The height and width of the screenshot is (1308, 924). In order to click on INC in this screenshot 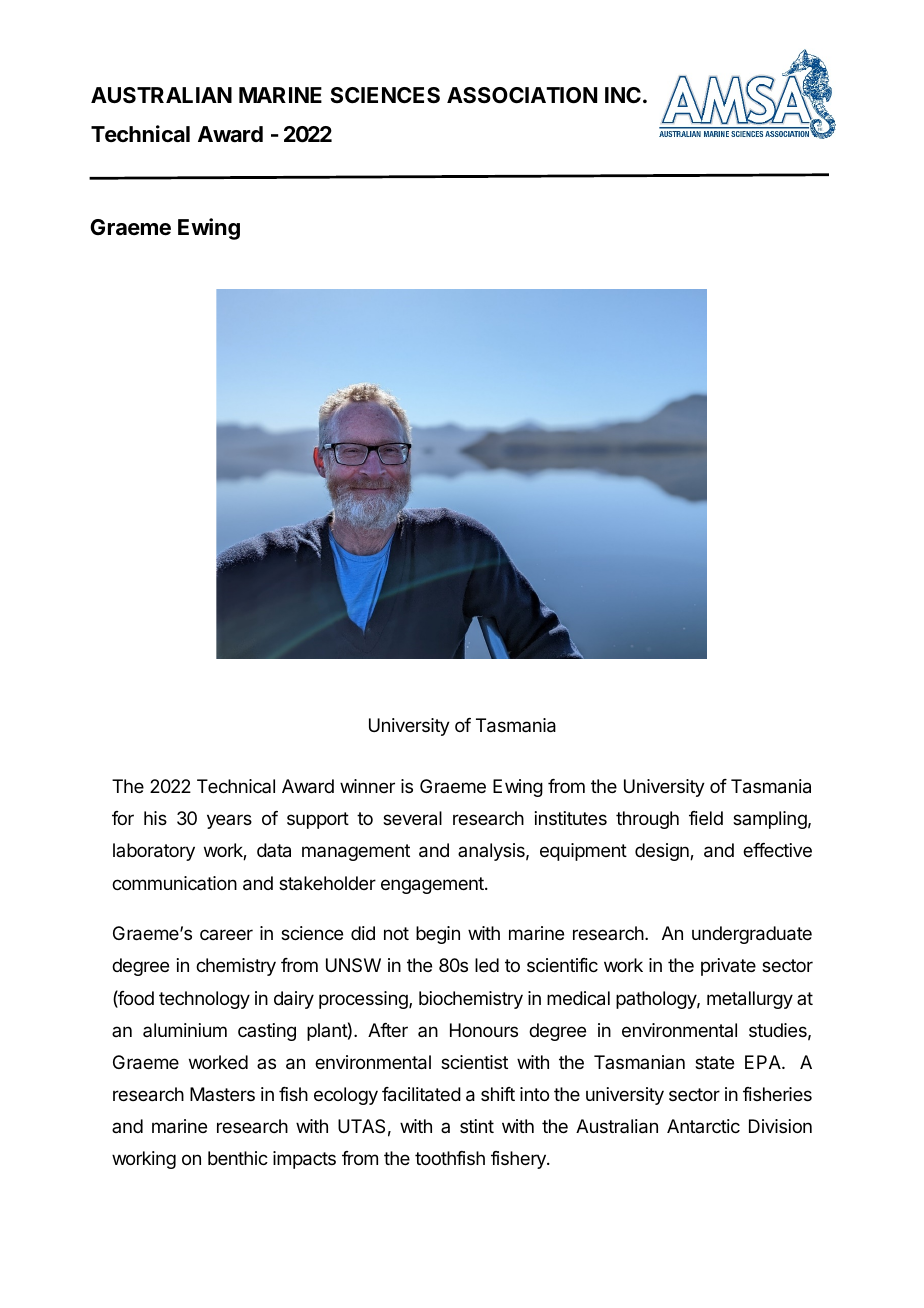, I will do `click(623, 95)`.
